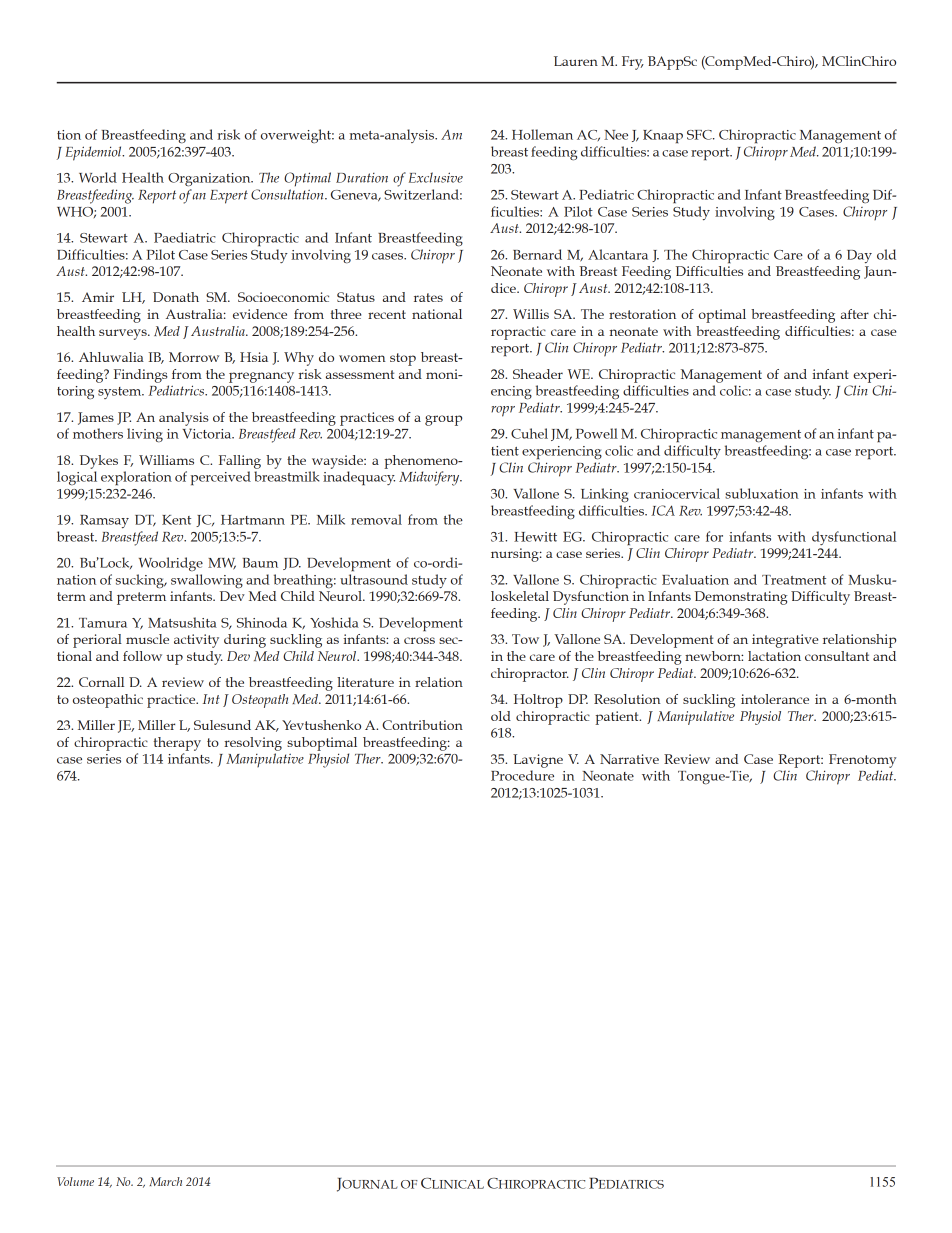 This screenshot has width=952, height=1233. What do you see at coordinates (785, 641) in the screenshot?
I see `integrative` at bounding box center [785, 641].
